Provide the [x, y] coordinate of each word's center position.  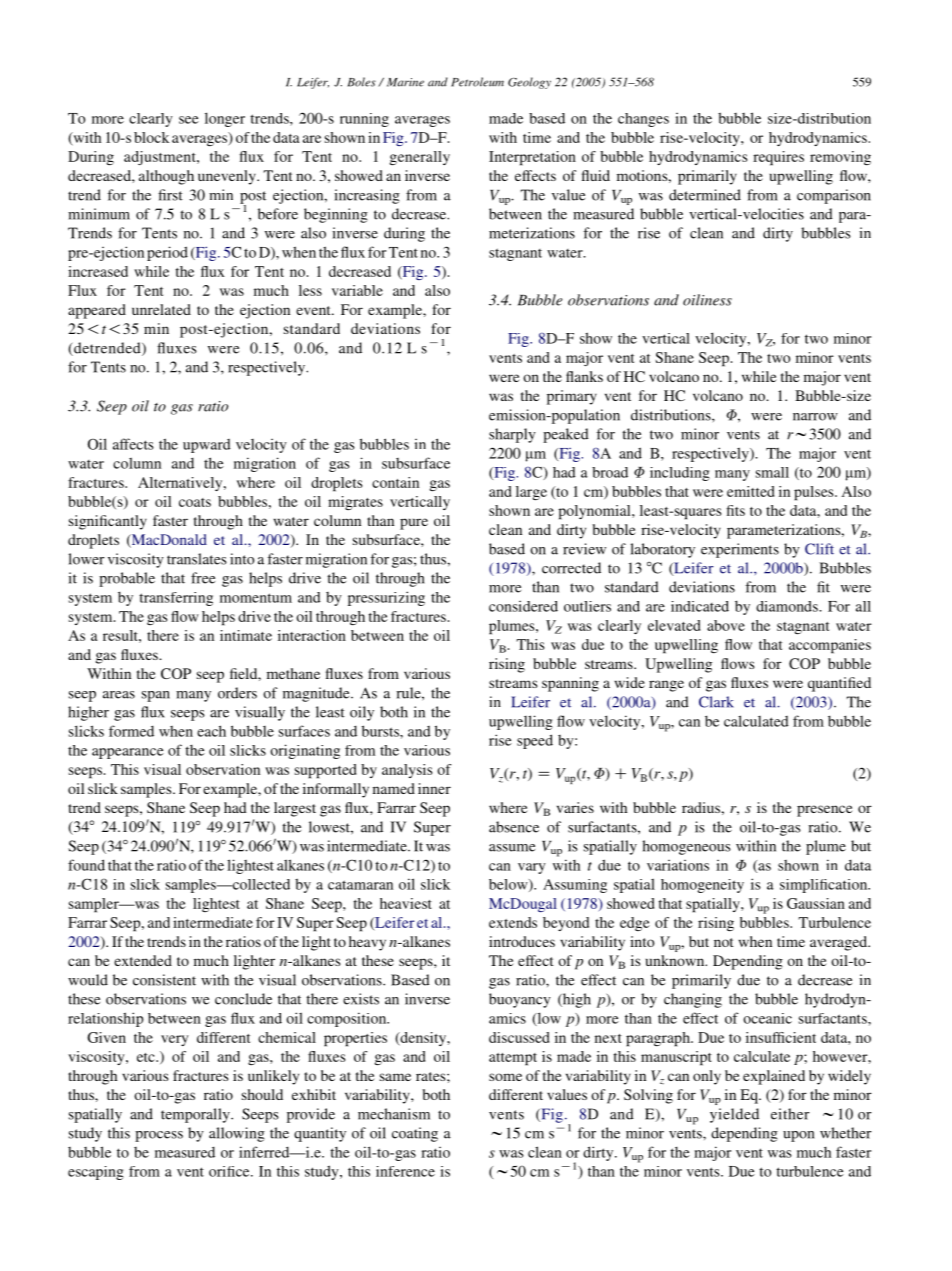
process [159, 1136]
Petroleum [477, 82]
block [151, 137]
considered [523, 606]
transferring [176, 599]
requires [778, 158]
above [726, 625]
